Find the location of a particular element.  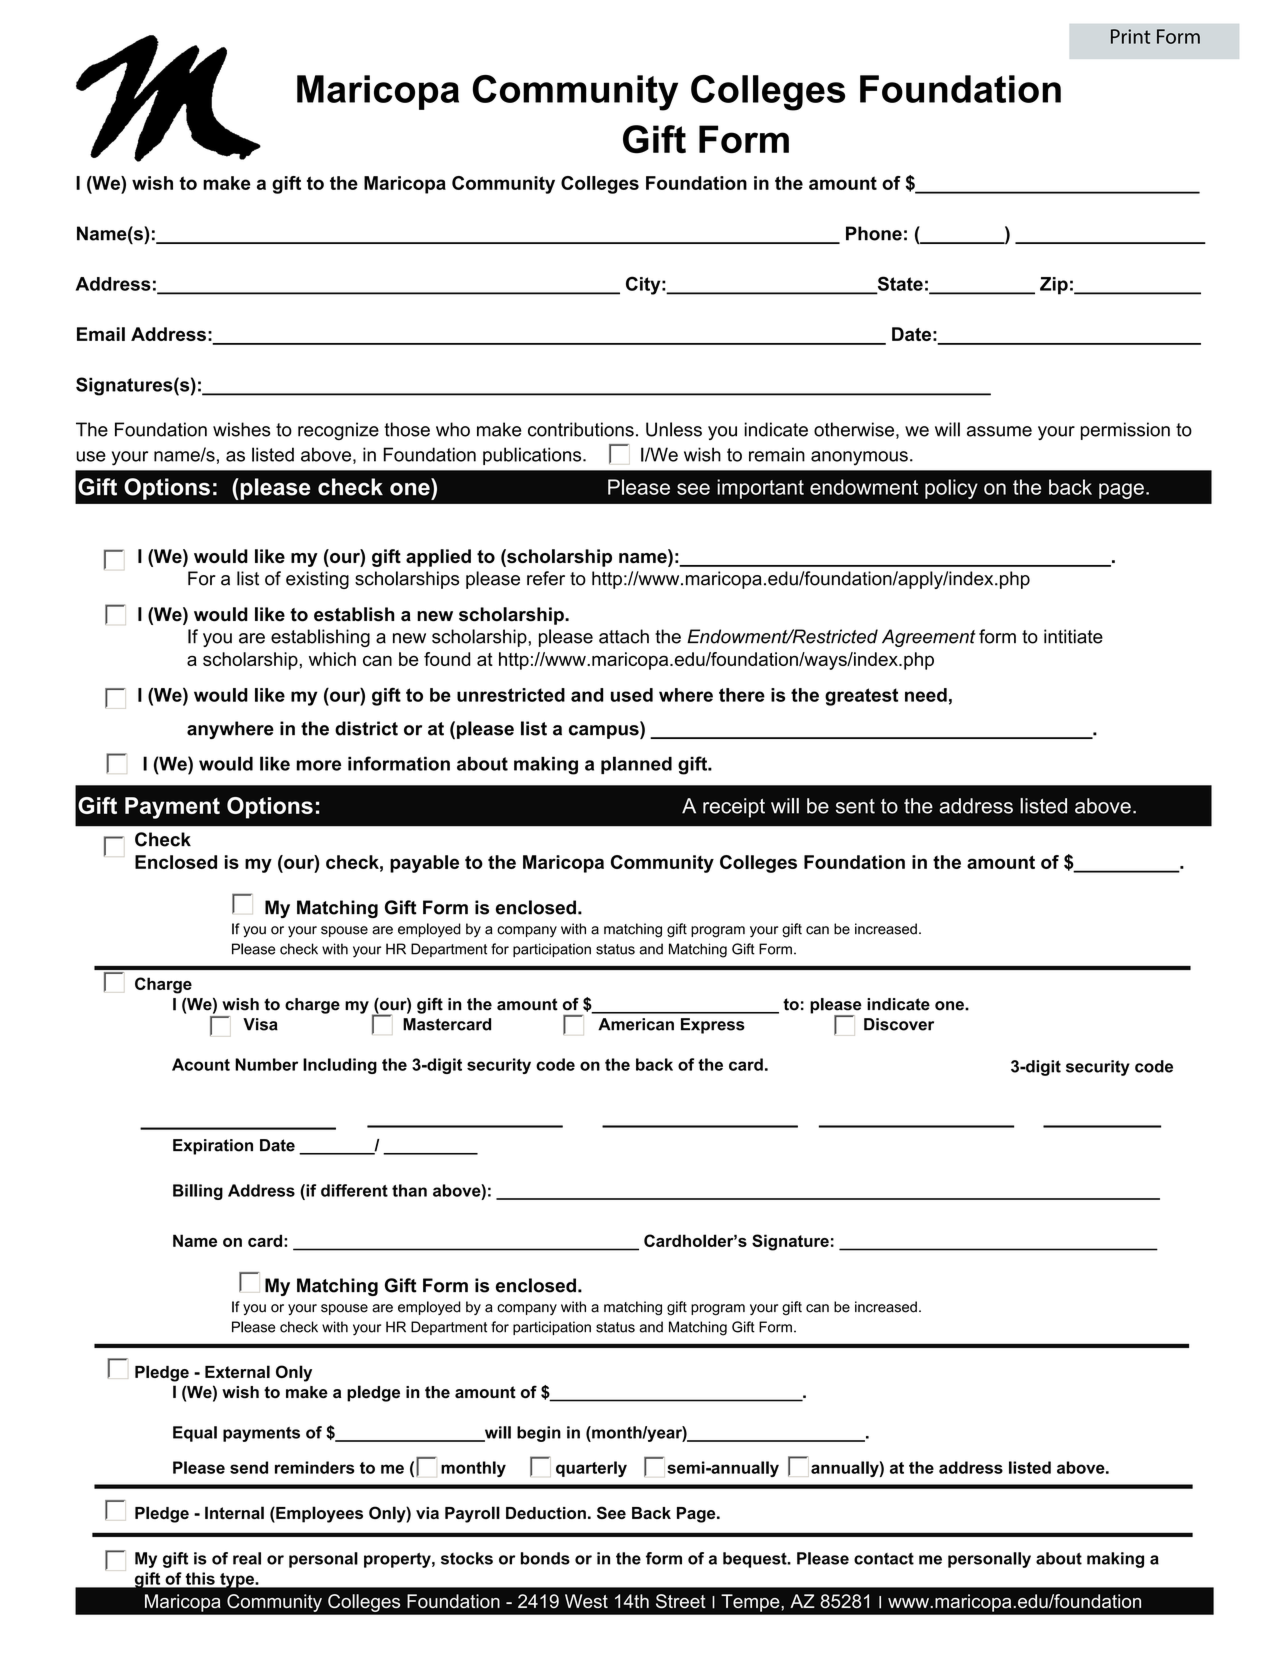

Discover is located at coordinates (899, 1024).
